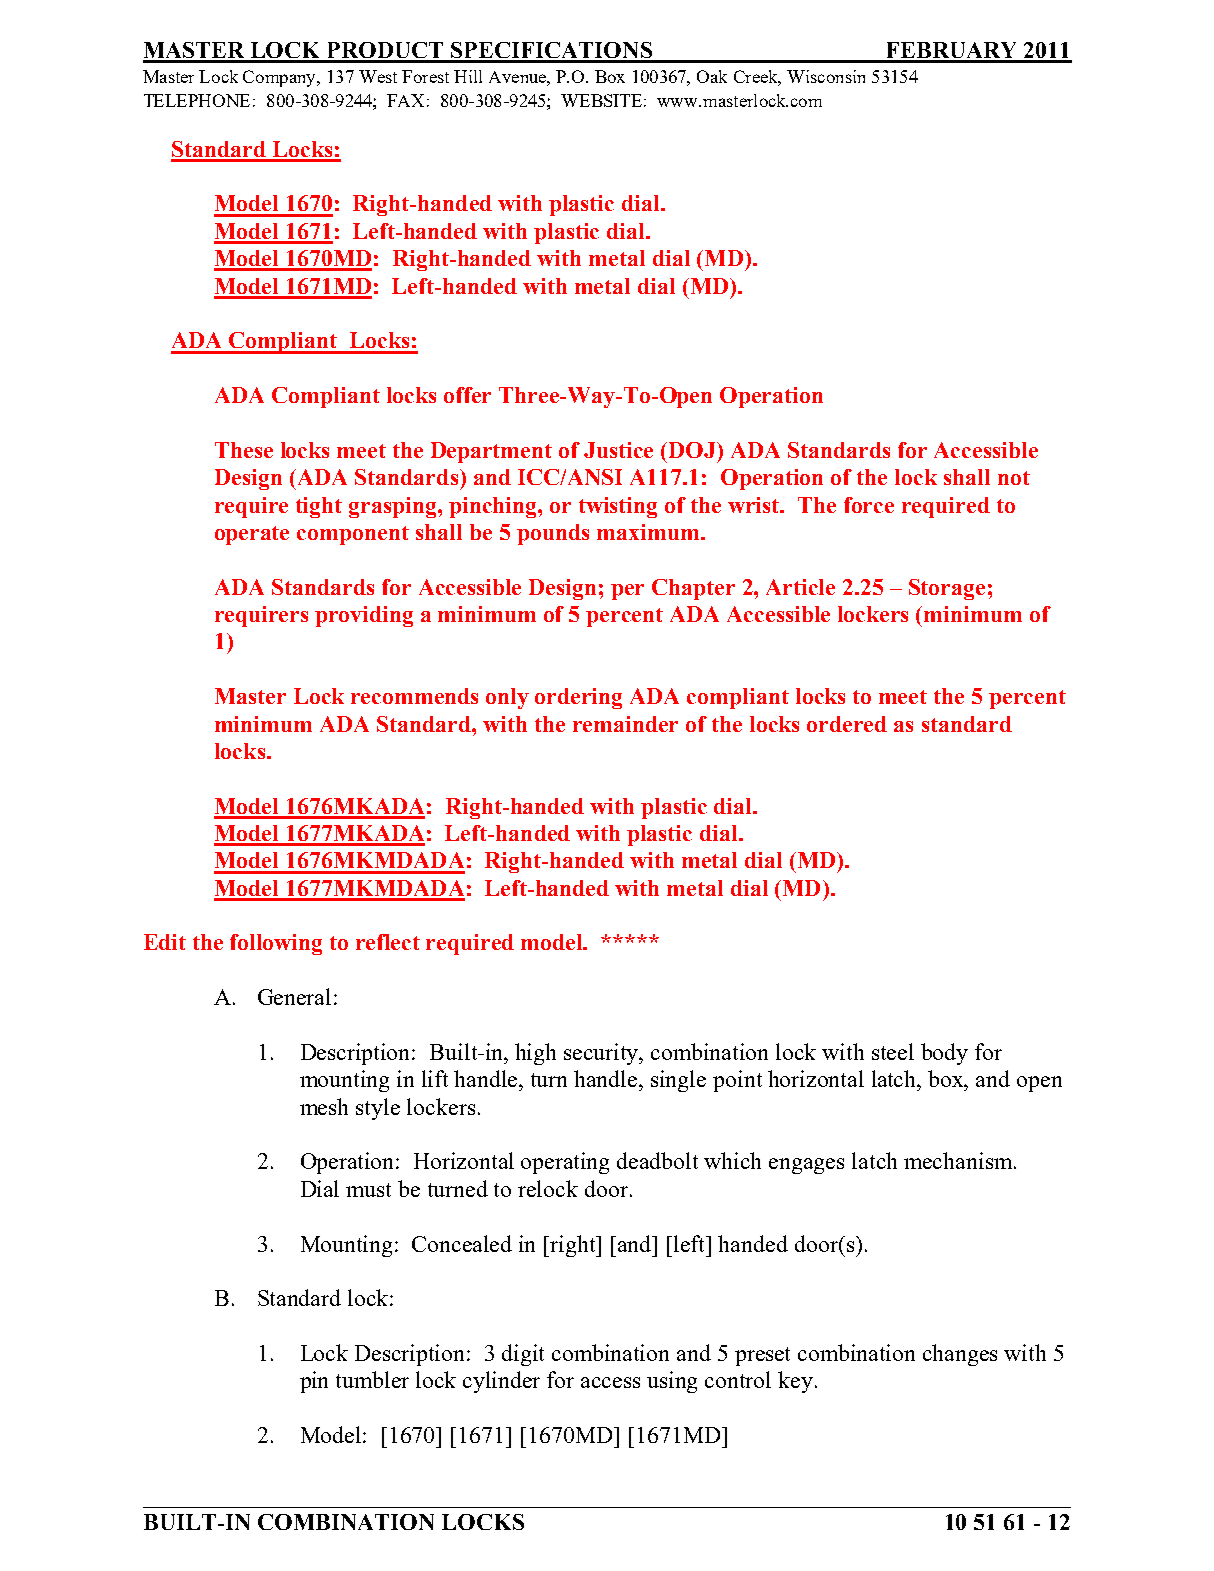  What do you see at coordinates (294, 996) in the page?
I see `General` at bounding box center [294, 996].
